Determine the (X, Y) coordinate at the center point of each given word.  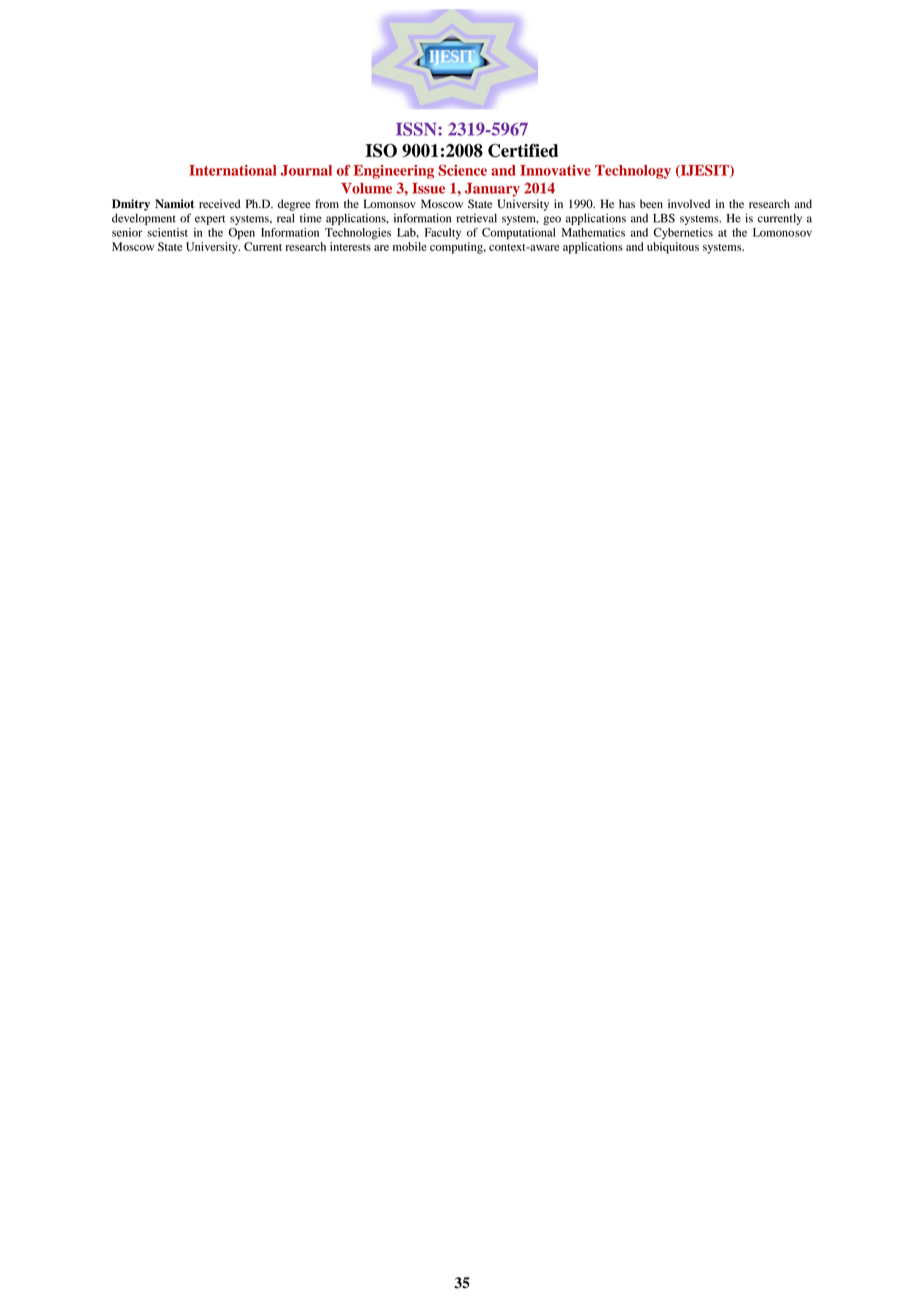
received (220, 204)
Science (462, 170)
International (233, 170)
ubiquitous (673, 248)
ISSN (417, 129)
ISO (381, 151)
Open (242, 234)
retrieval (476, 218)
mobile (410, 246)
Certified (523, 151)
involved (689, 204)
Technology (633, 172)
